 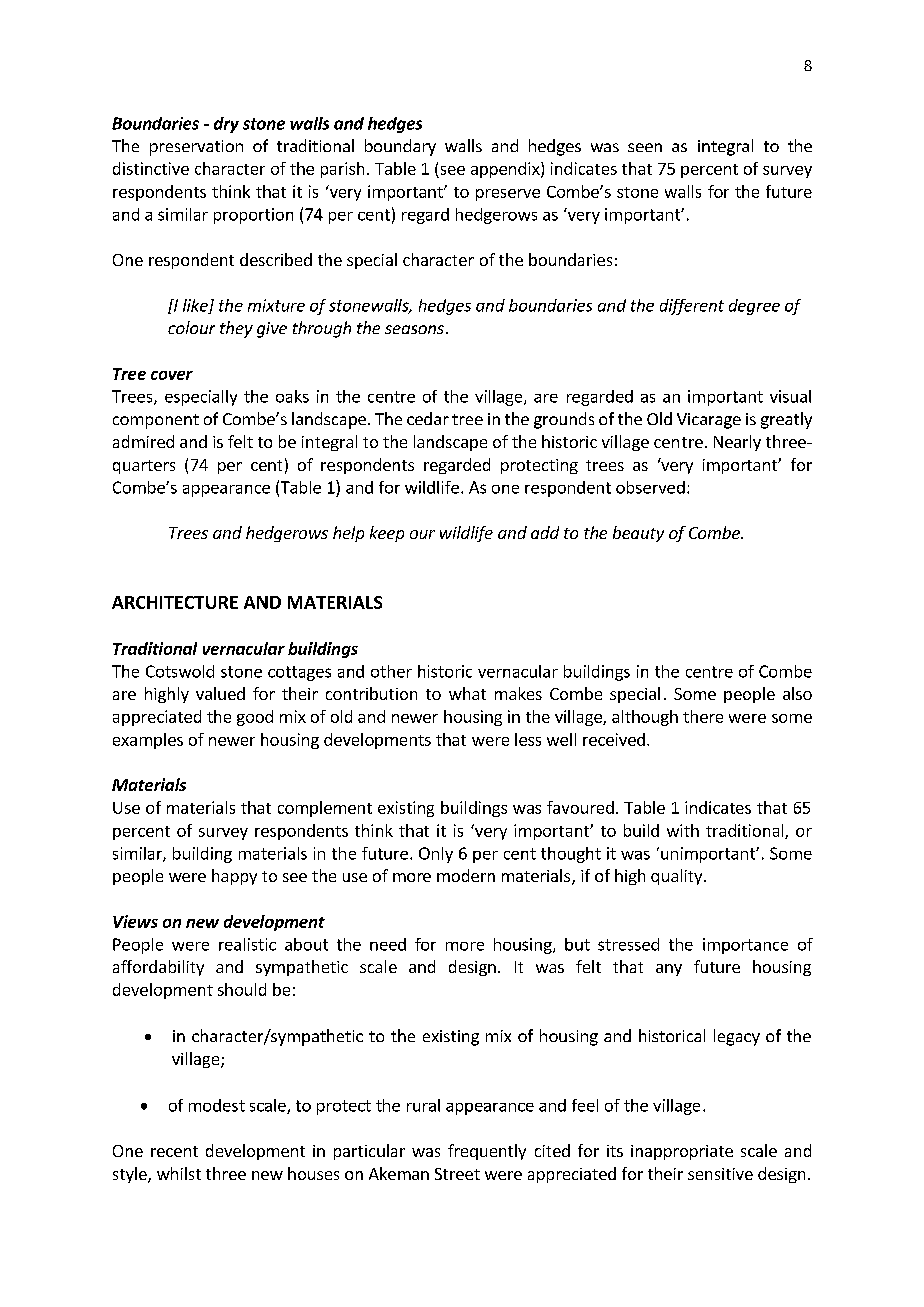 I want to click on preservation, so click(x=196, y=148).
